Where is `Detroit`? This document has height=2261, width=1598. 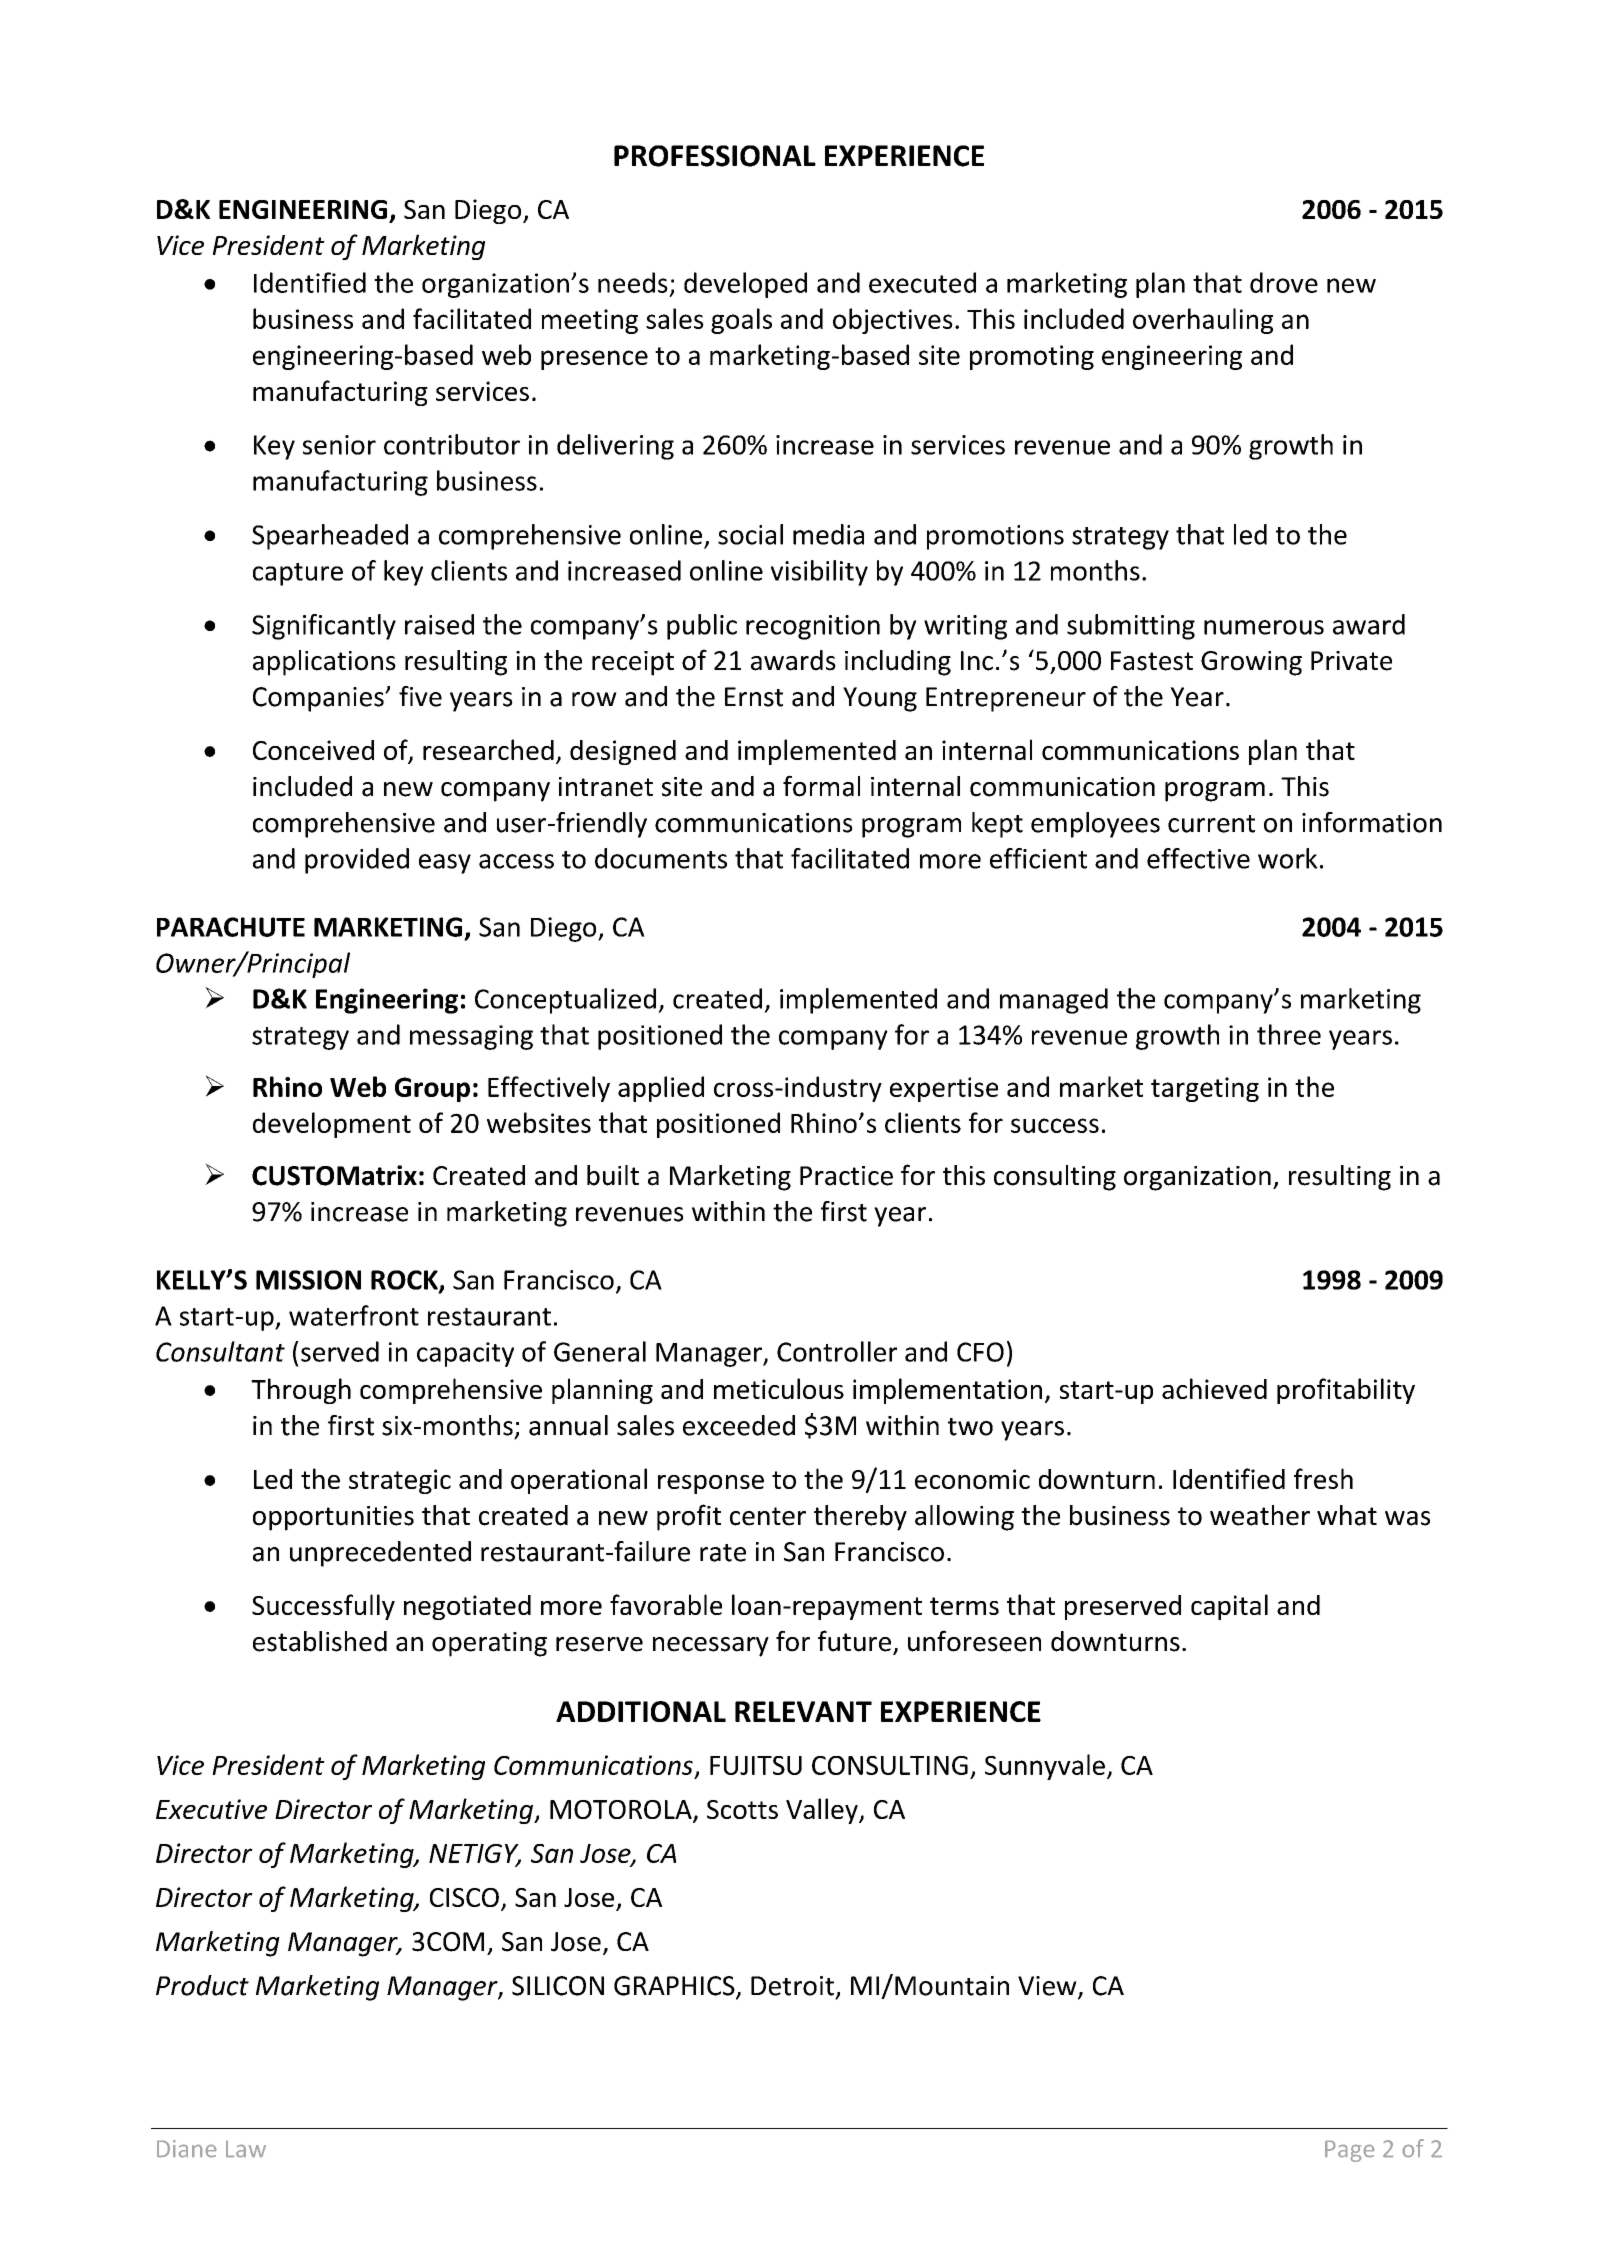 Detroit is located at coordinates (792, 1986).
